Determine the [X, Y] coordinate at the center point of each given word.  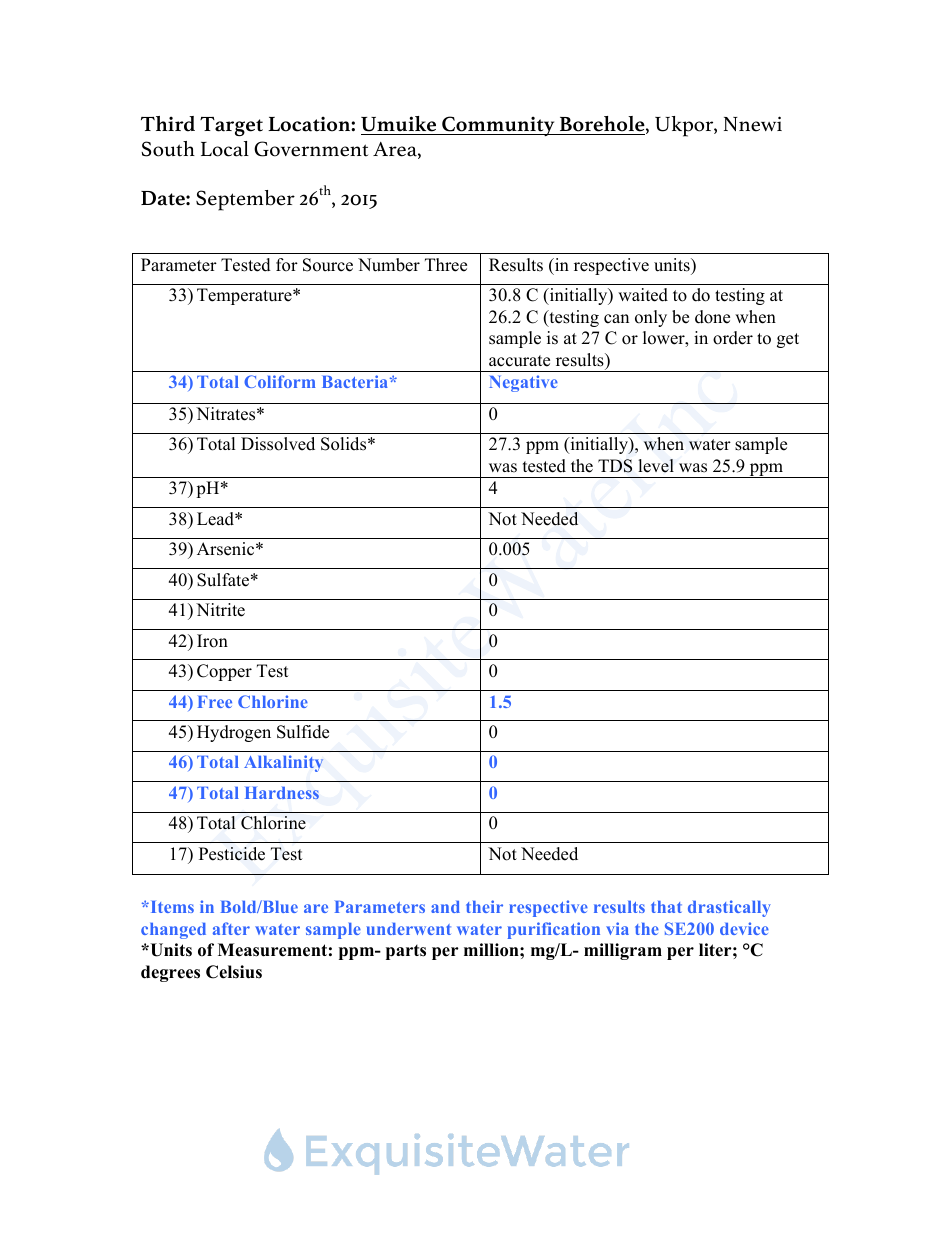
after [231, 928]
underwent [408, 929]
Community [498, 126]
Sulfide [303, 732]
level [656, 466]
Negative [523, 383]
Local [225, 149]
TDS [615, 466]
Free [215, 702]
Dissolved [278, 444]
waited [643, 295]
